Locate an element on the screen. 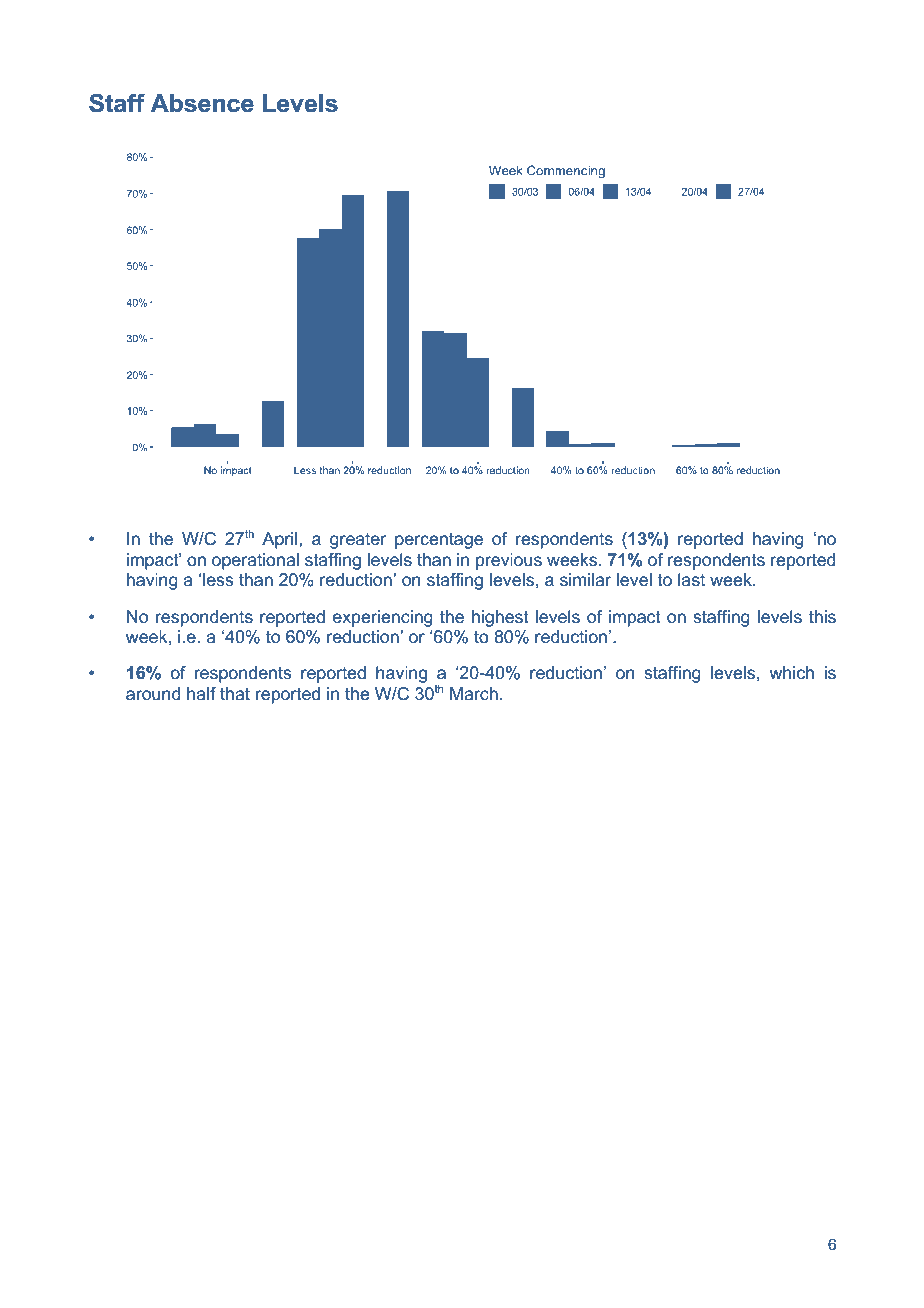  Absence is located at coordinates (202, 103).
